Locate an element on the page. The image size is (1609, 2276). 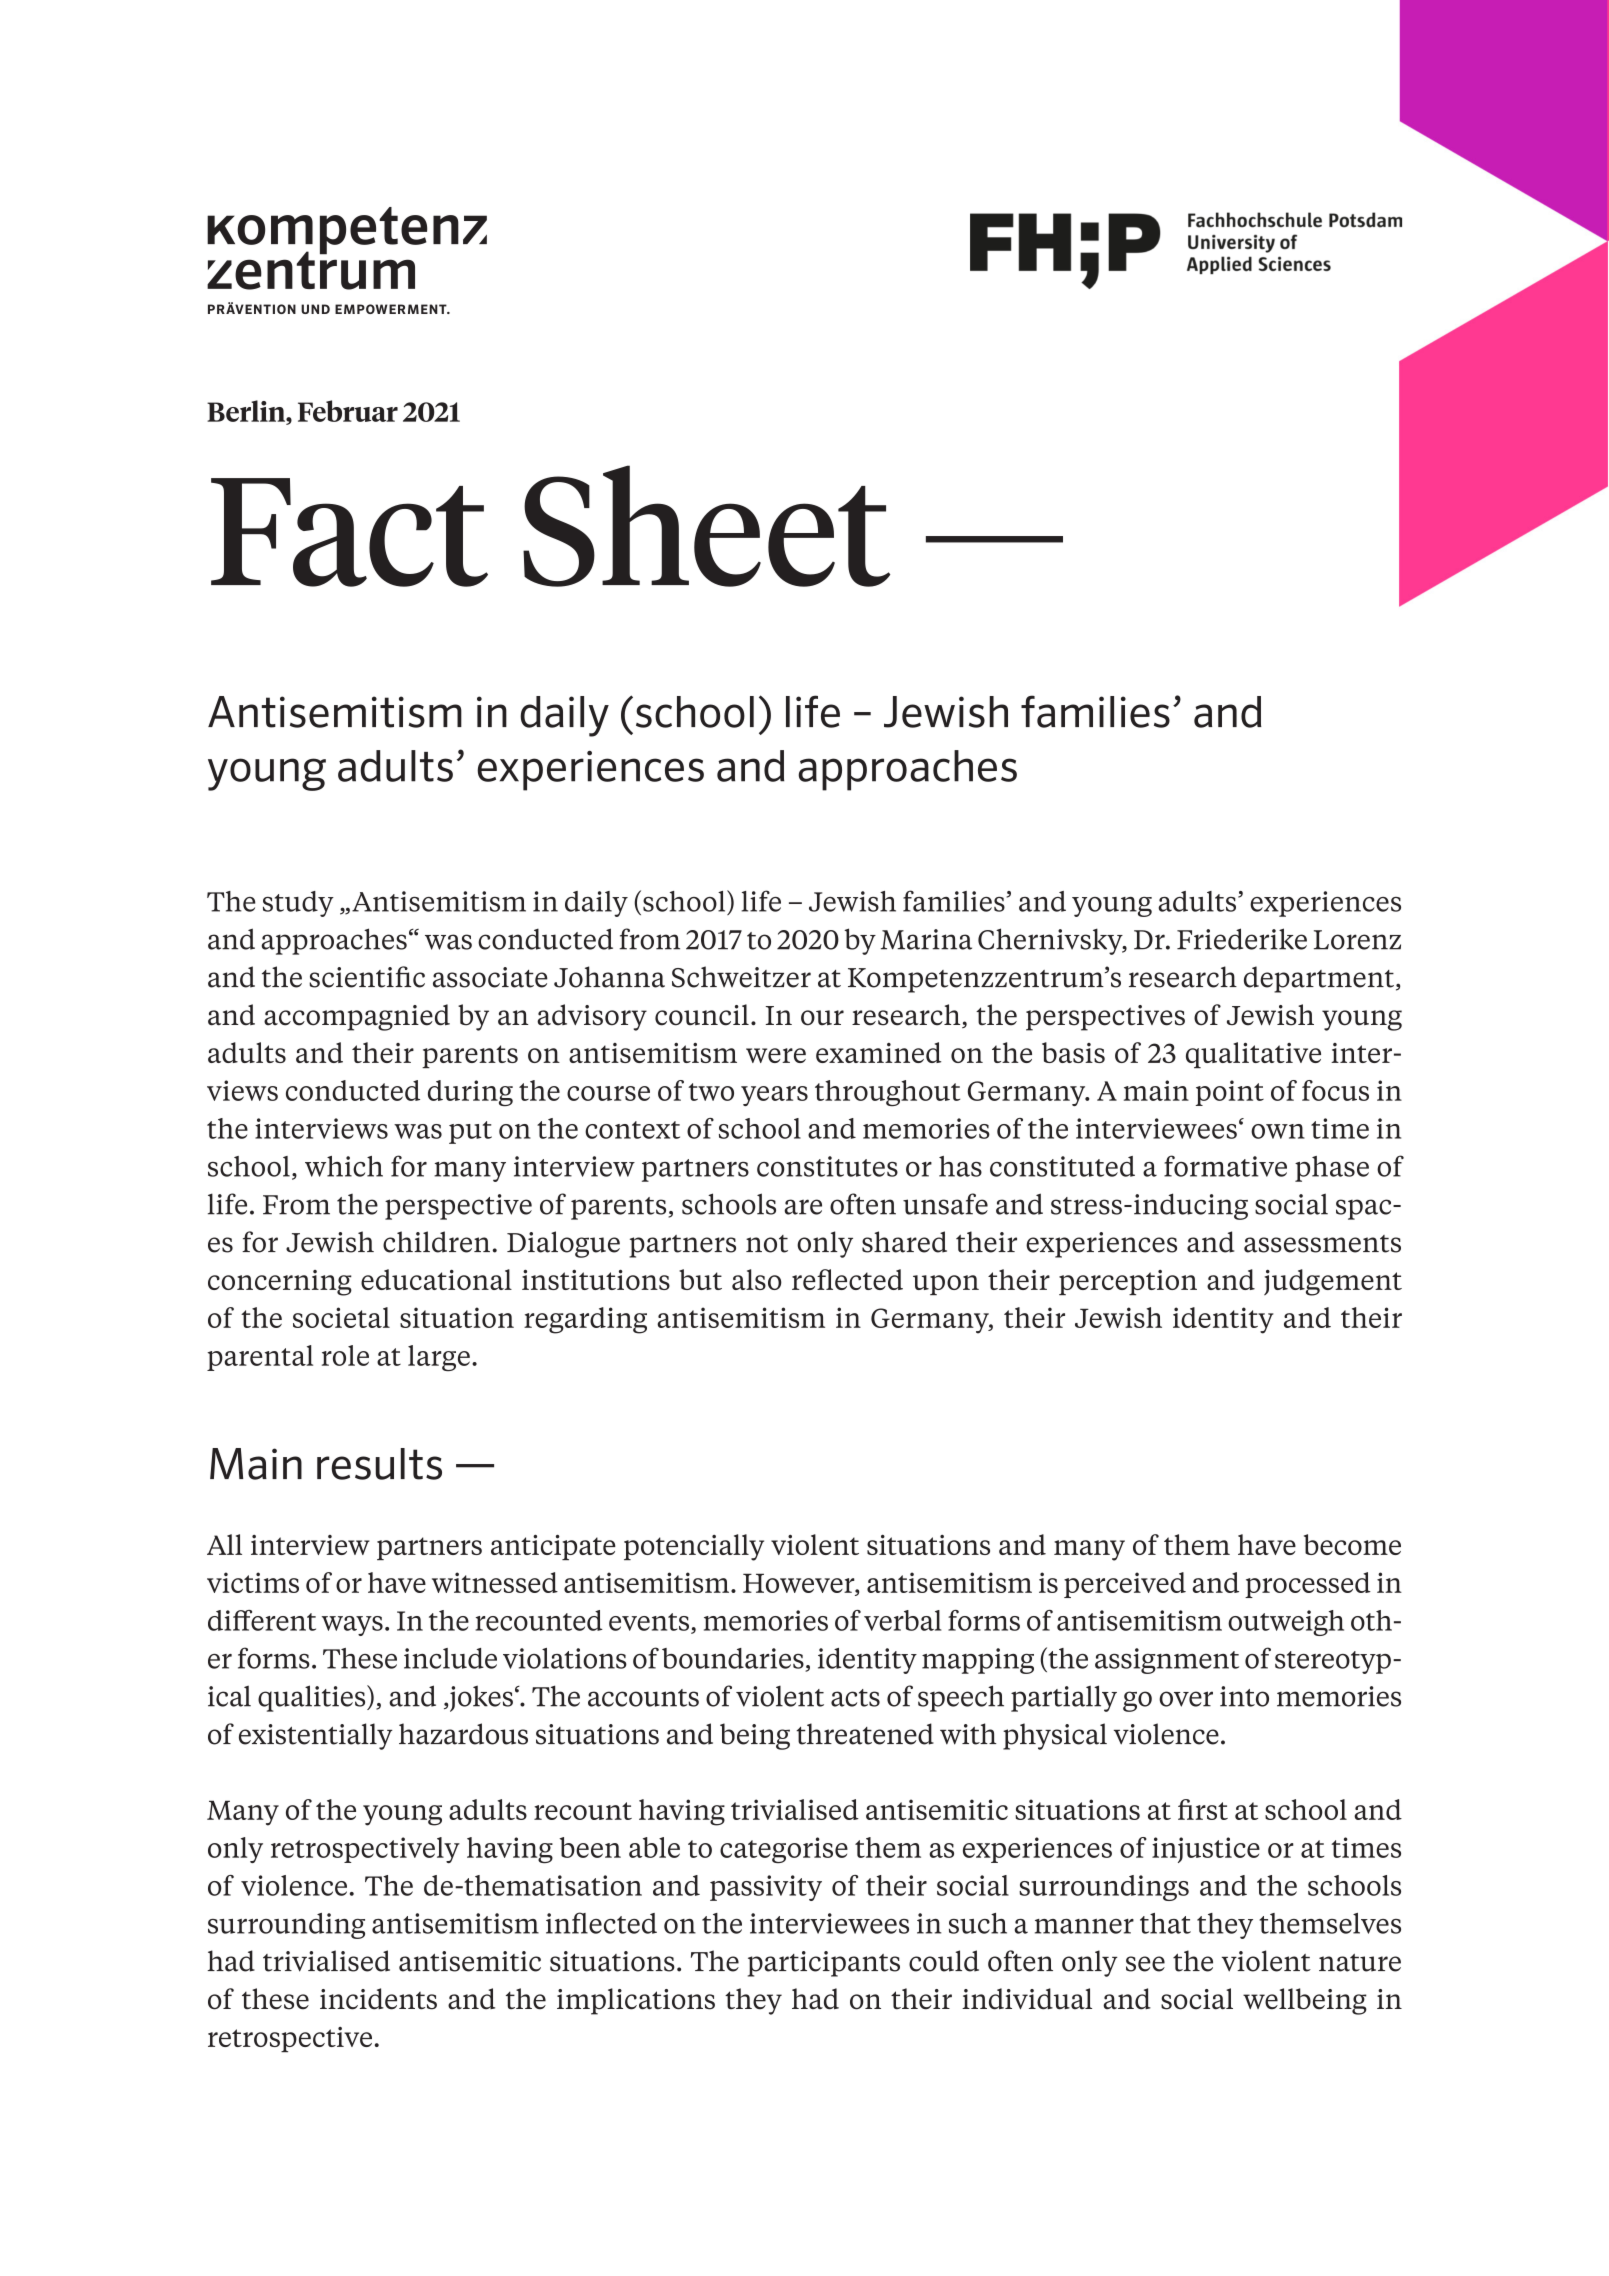
department is located at coordinates (1320, 979).
